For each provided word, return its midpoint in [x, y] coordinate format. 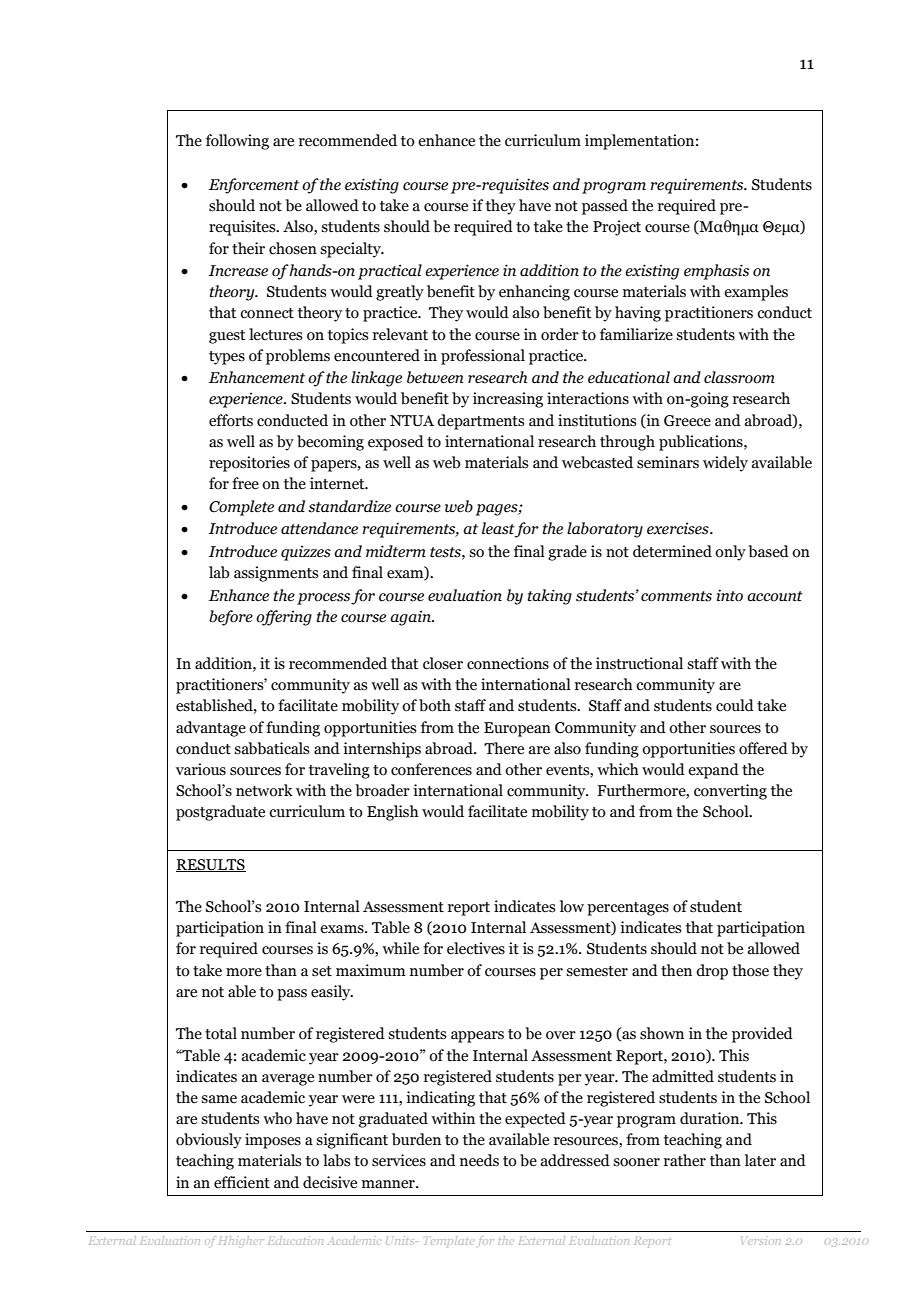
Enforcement [254, 186]
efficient [242, 1182]
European [517, 729]
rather [685, 1160]
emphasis [716, 272]
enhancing [534, 293]
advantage [211, 729]
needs [479, 1160]
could [735, 705]
